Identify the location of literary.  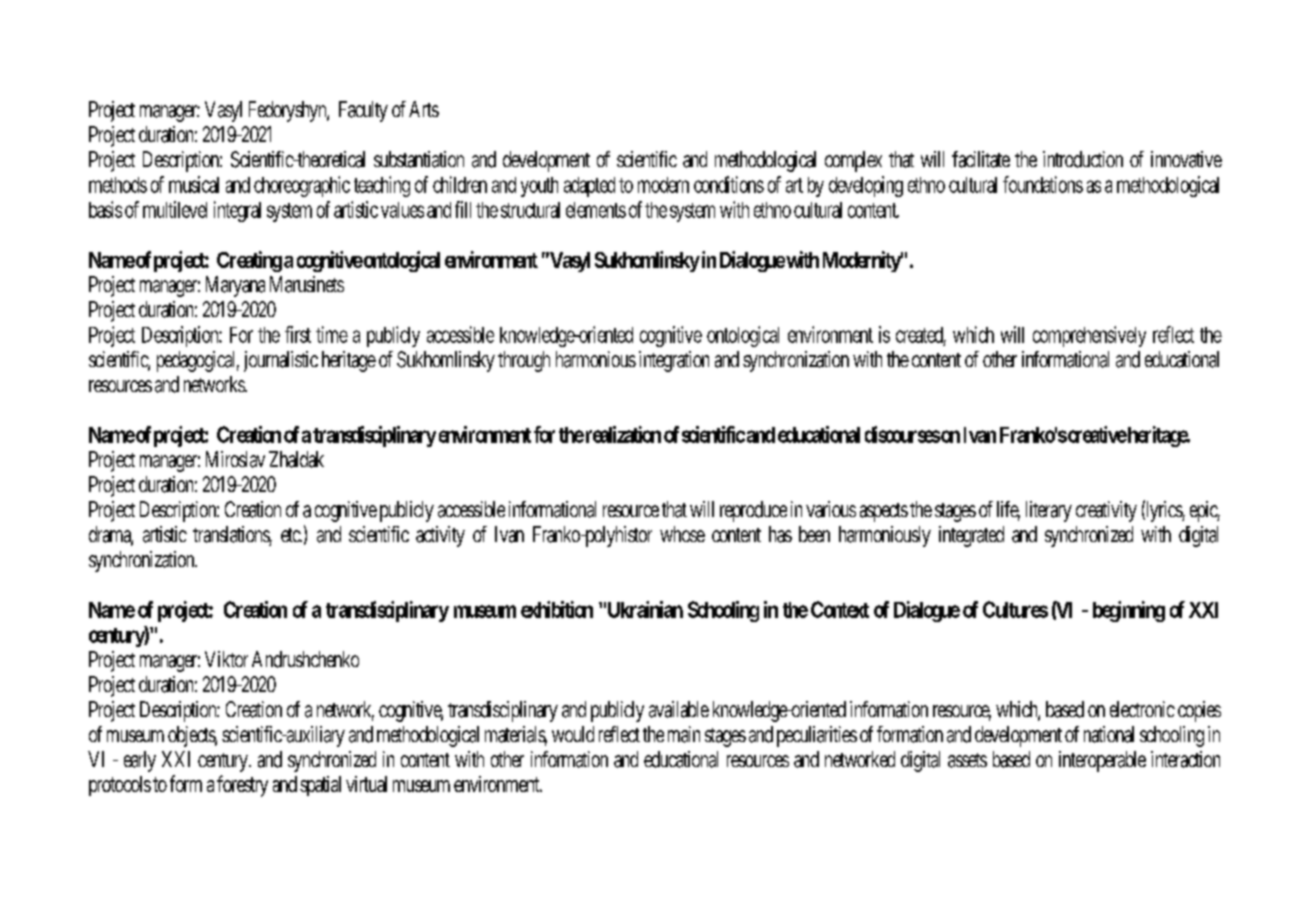
(1049, 511).
